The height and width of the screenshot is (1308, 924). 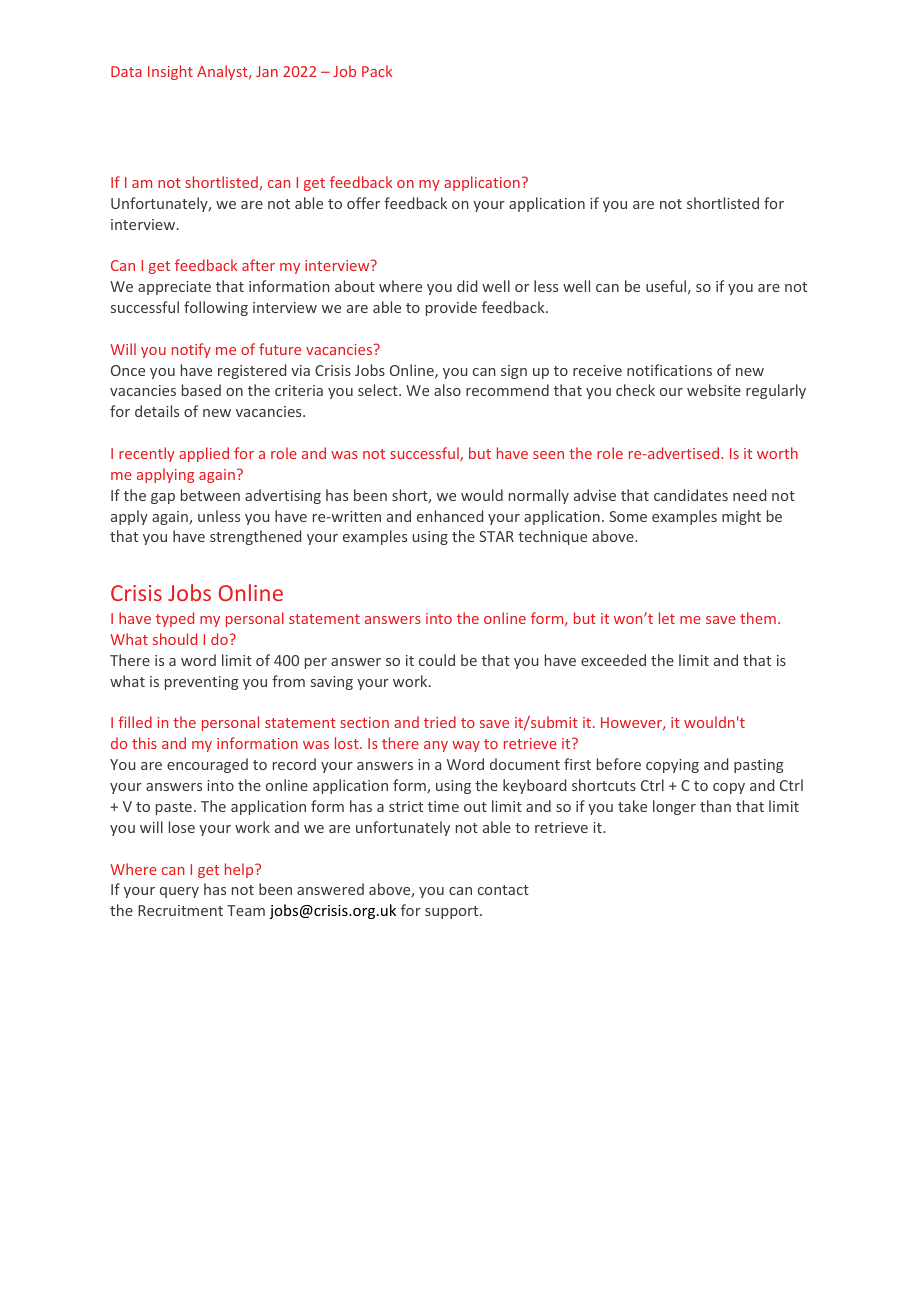 I want to click on could, so click(x=437, y=660).
